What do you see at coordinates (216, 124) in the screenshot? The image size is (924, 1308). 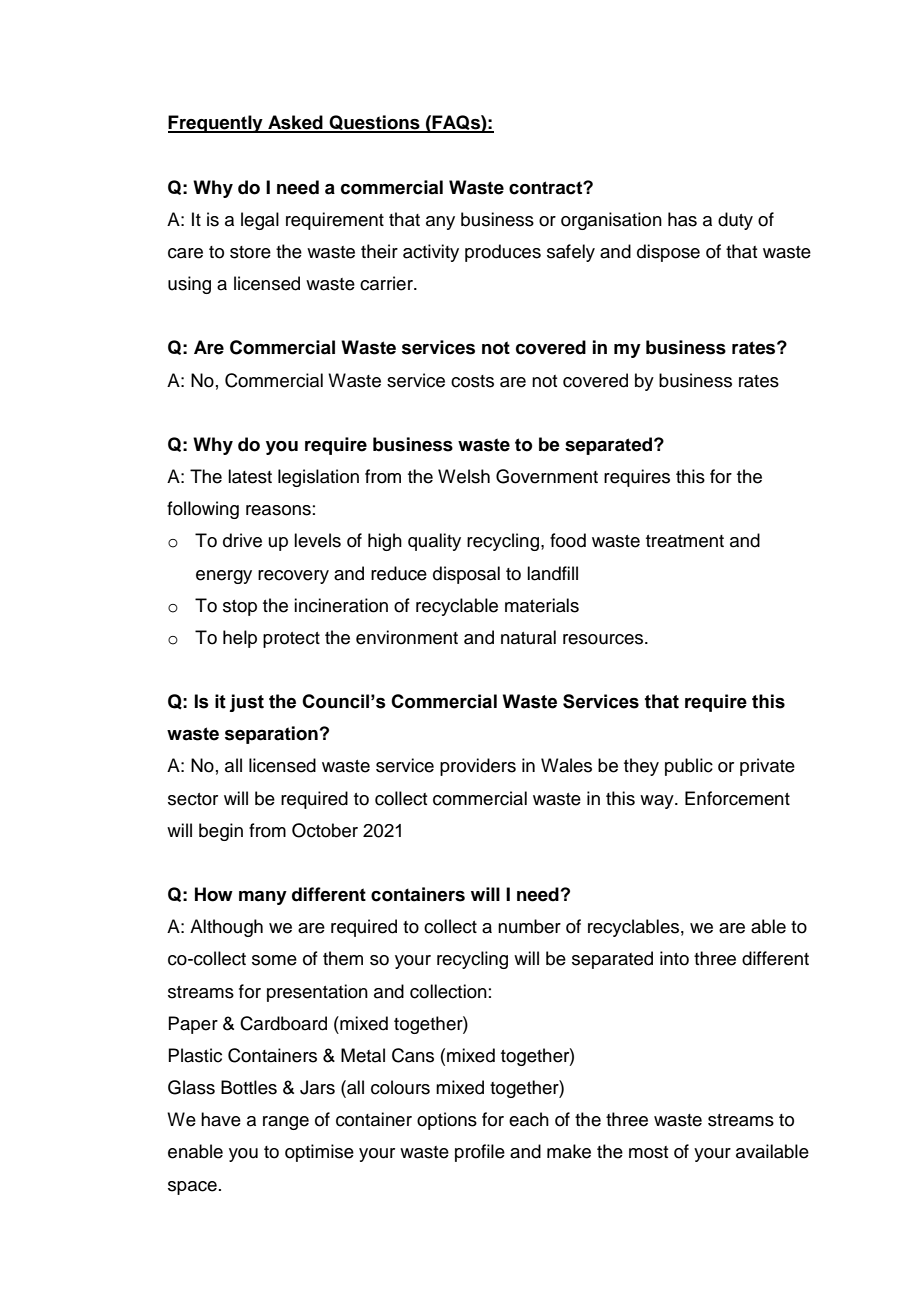 I see `Frequently` at bounding box center [216, 124].
